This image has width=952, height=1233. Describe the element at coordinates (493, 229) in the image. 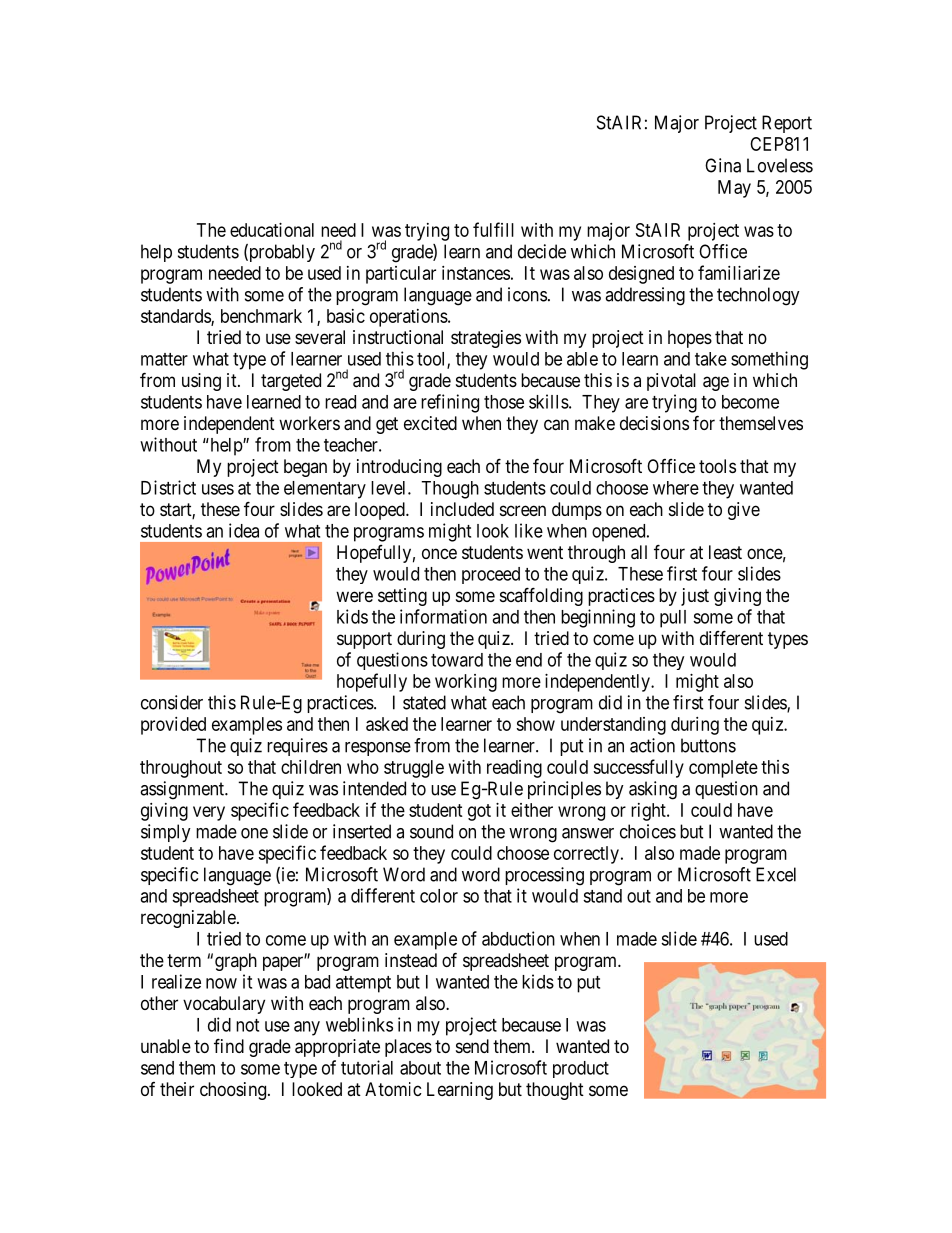

I see `fulfill` at that location.
